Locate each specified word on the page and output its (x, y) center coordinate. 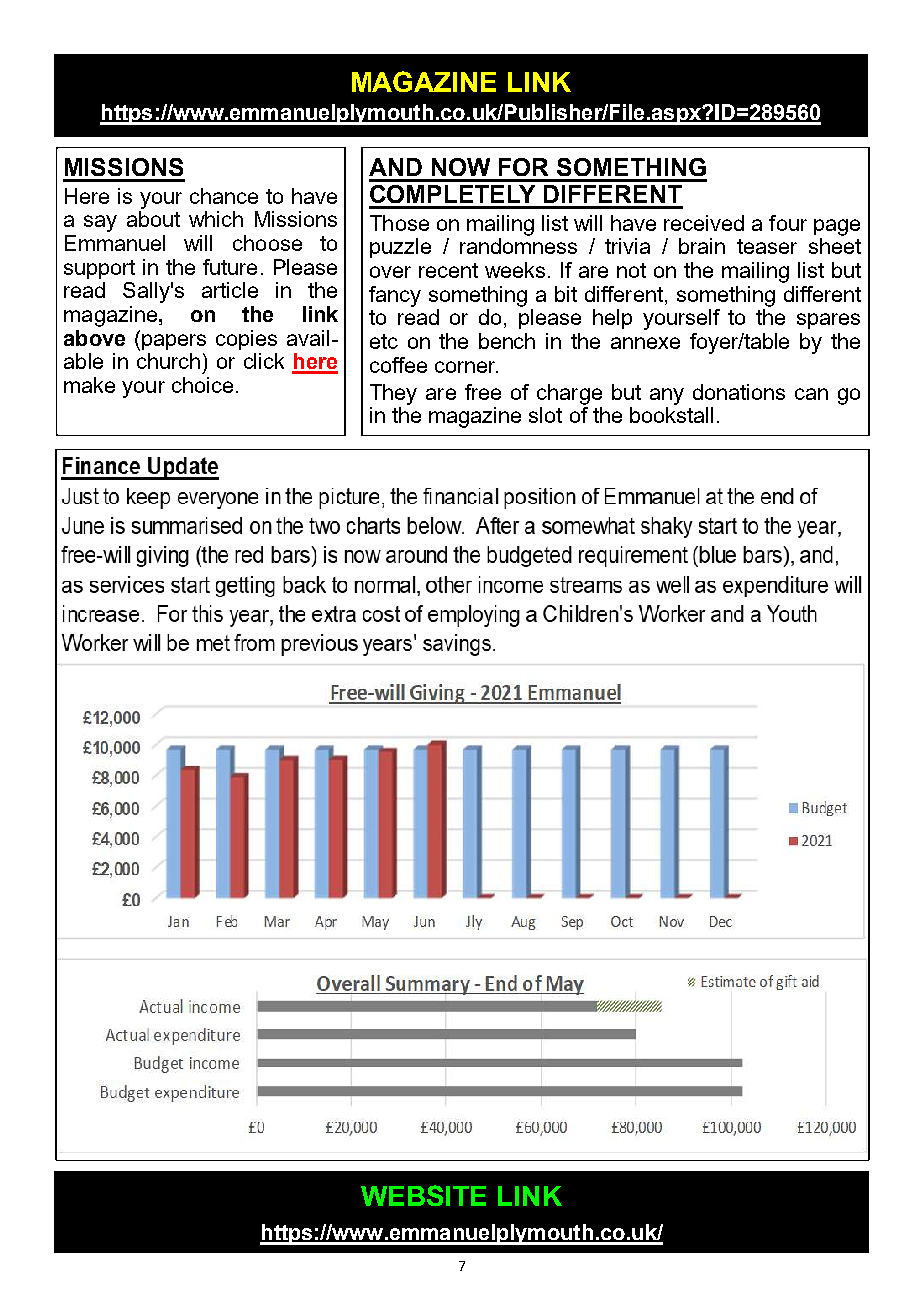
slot (545, 415)
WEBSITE (423, 1195)
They (393, 394)
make (89, 385)
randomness (518, 246)
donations (739, 392)
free (483, 392)
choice (202, 385)
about (153, 219)
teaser (767, 246)
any (667, 396)
